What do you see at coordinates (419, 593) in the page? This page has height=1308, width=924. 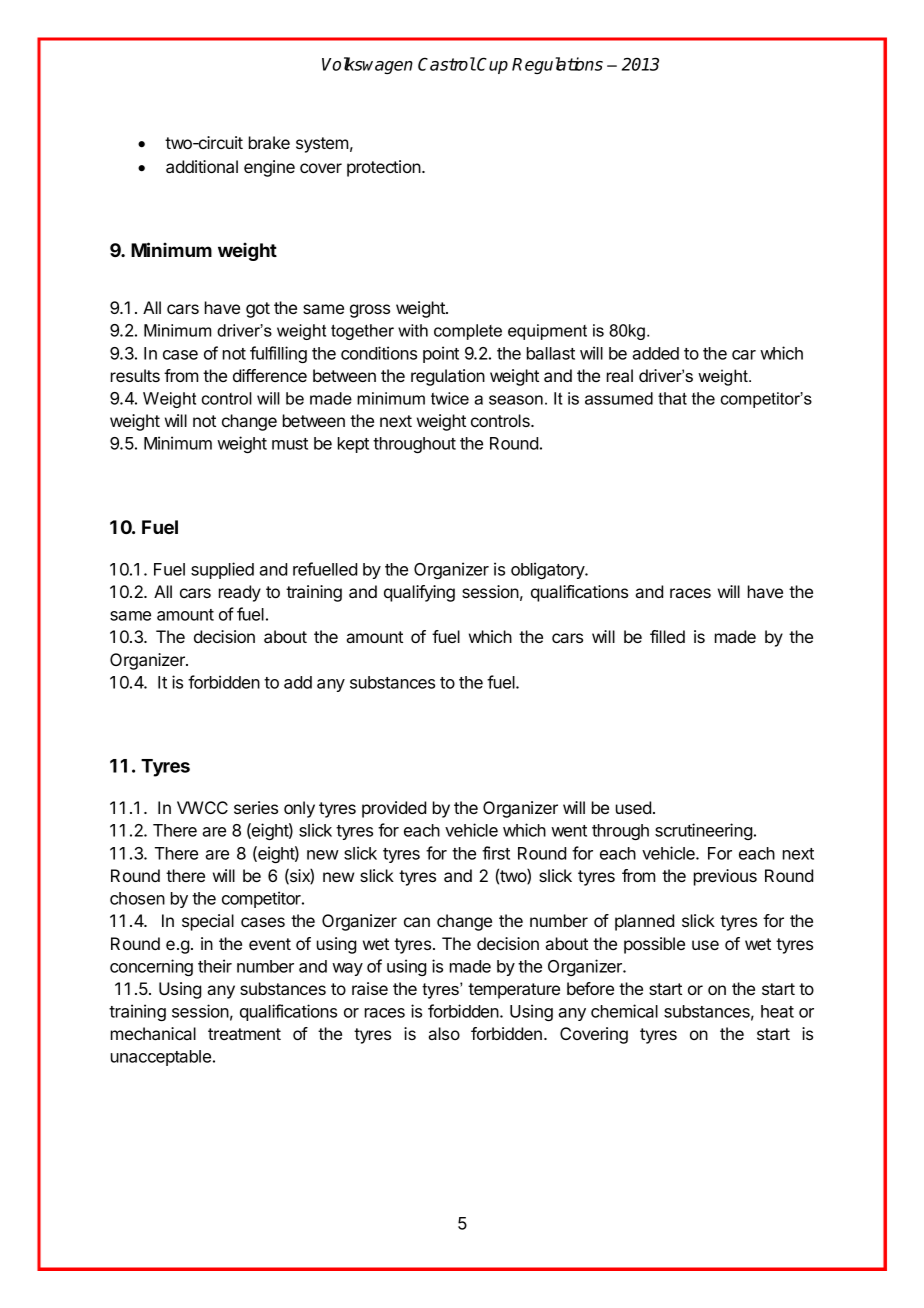 I see `qualifying` at bounding box center [419, 593].
